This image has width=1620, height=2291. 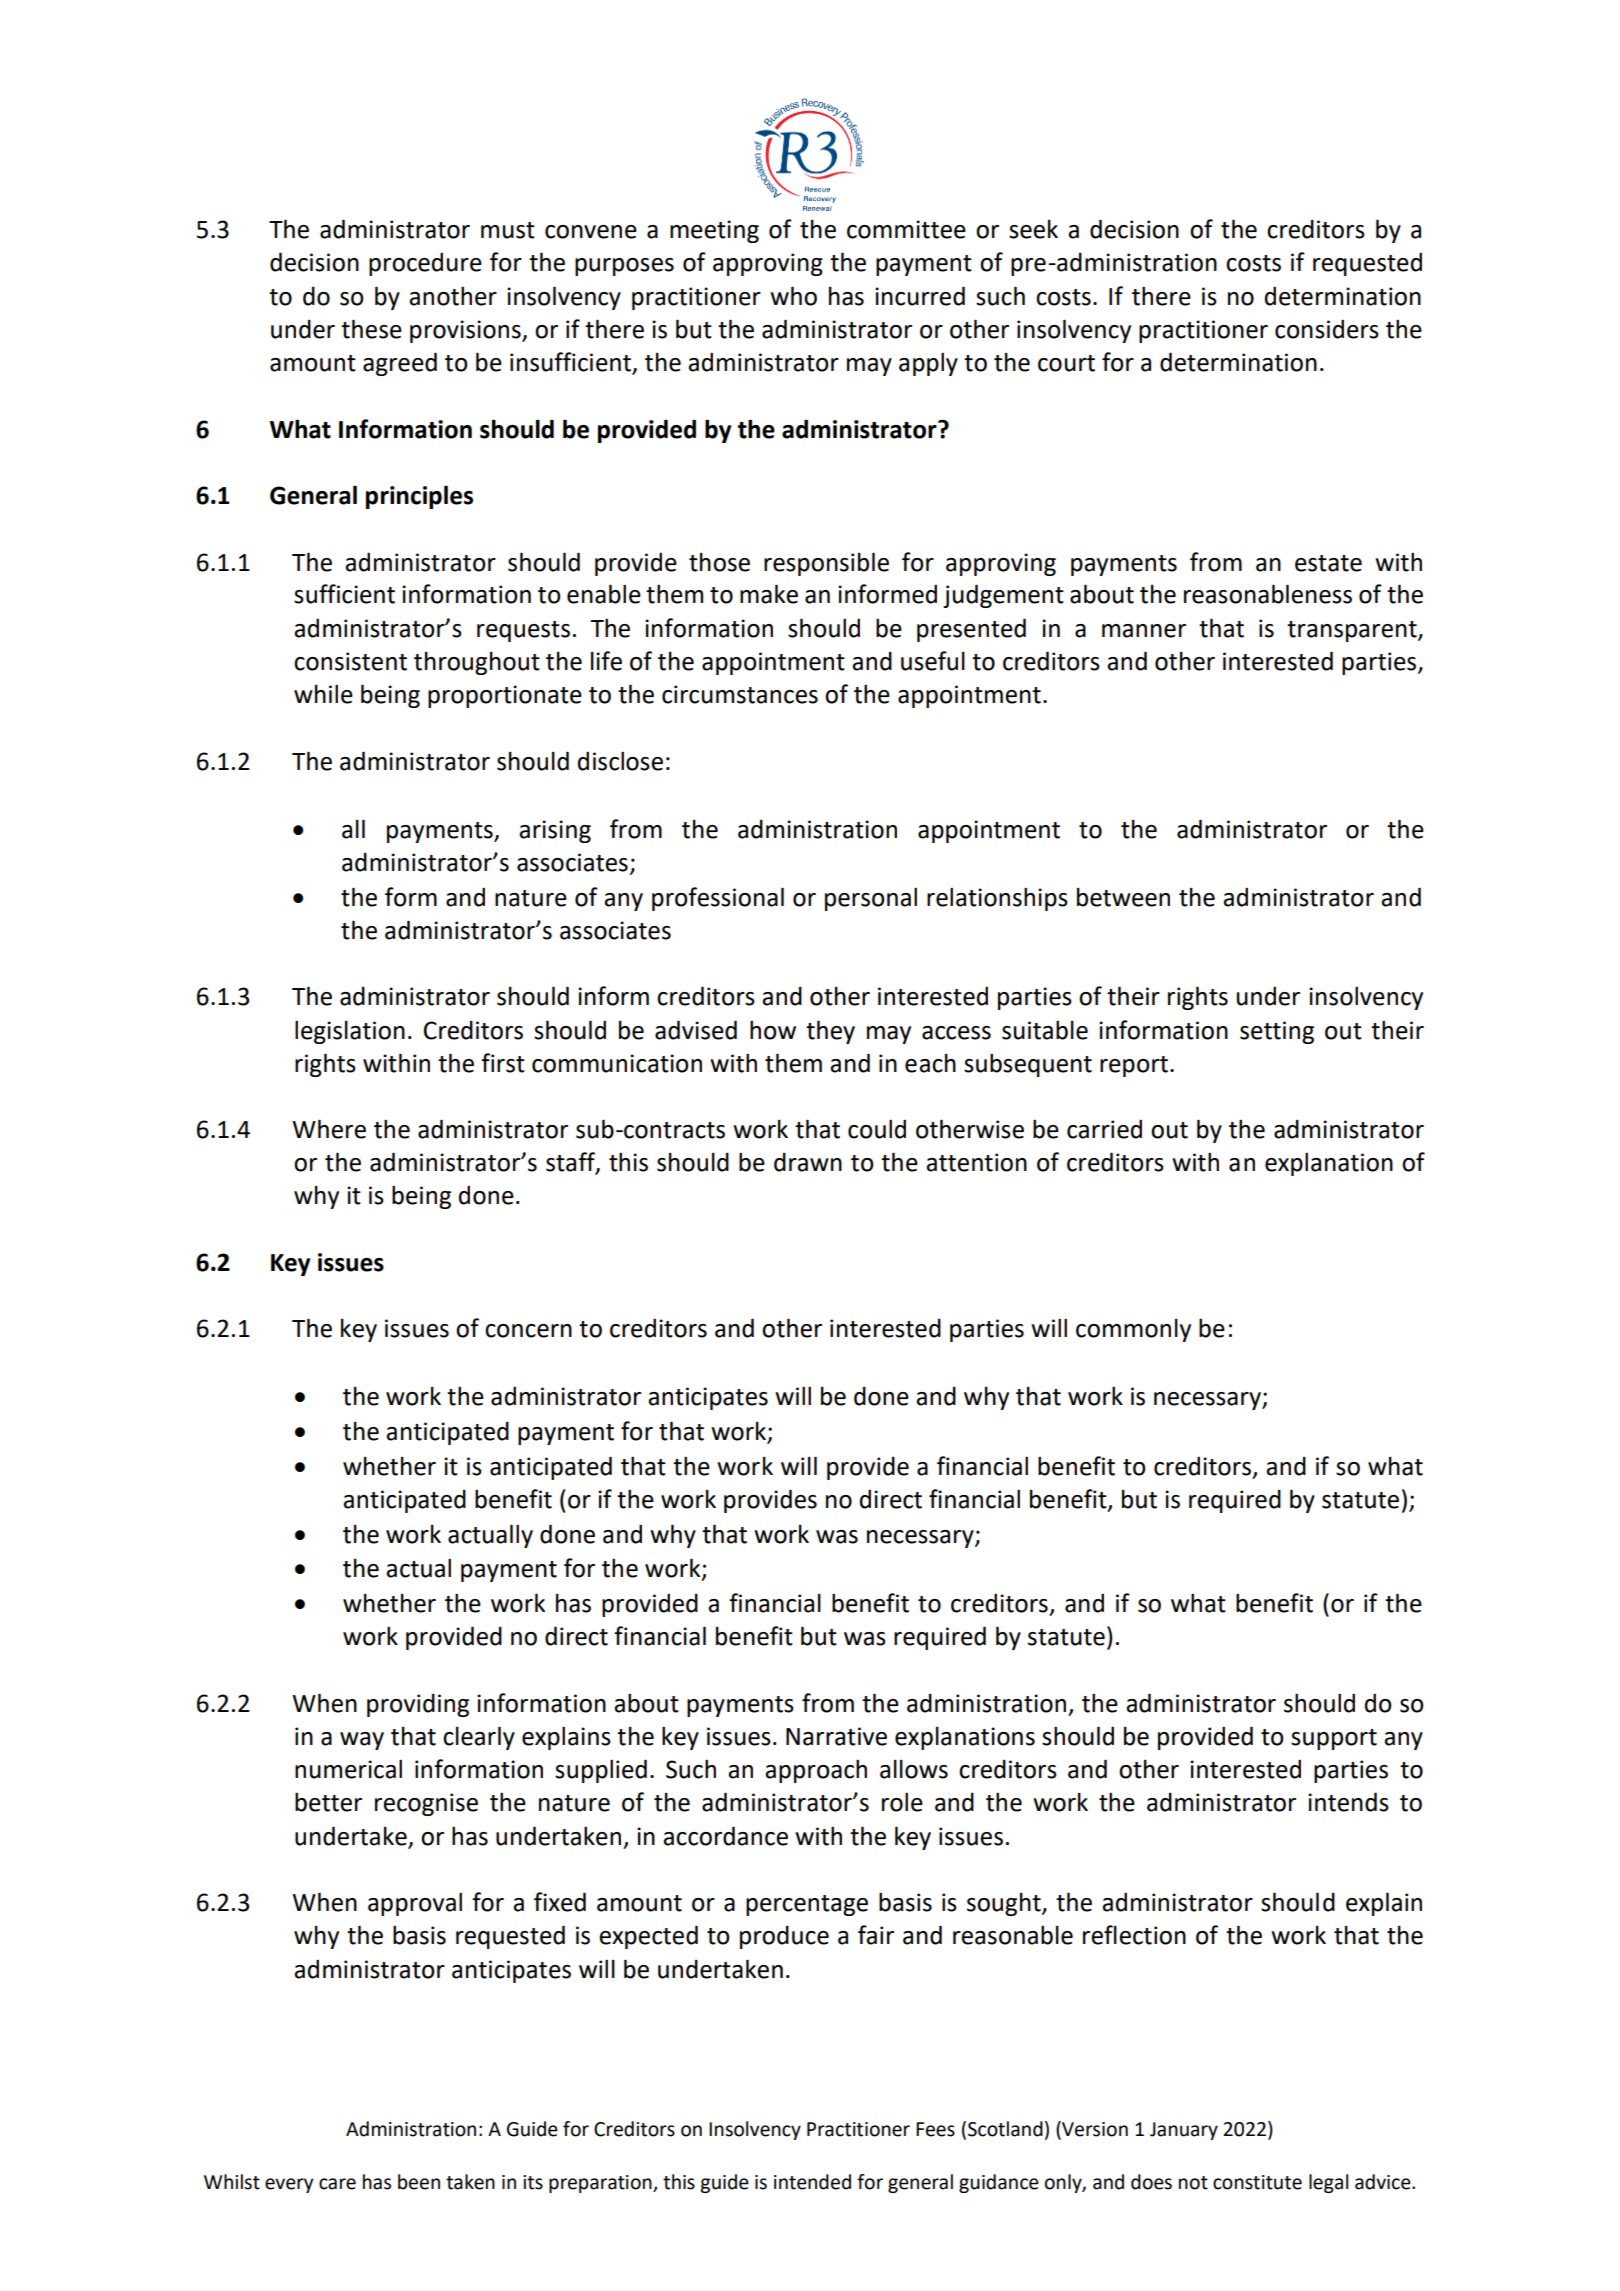 What do you see at coordinates (371, 329) in the image?
I see `these` at bounding box center [371, 329].
